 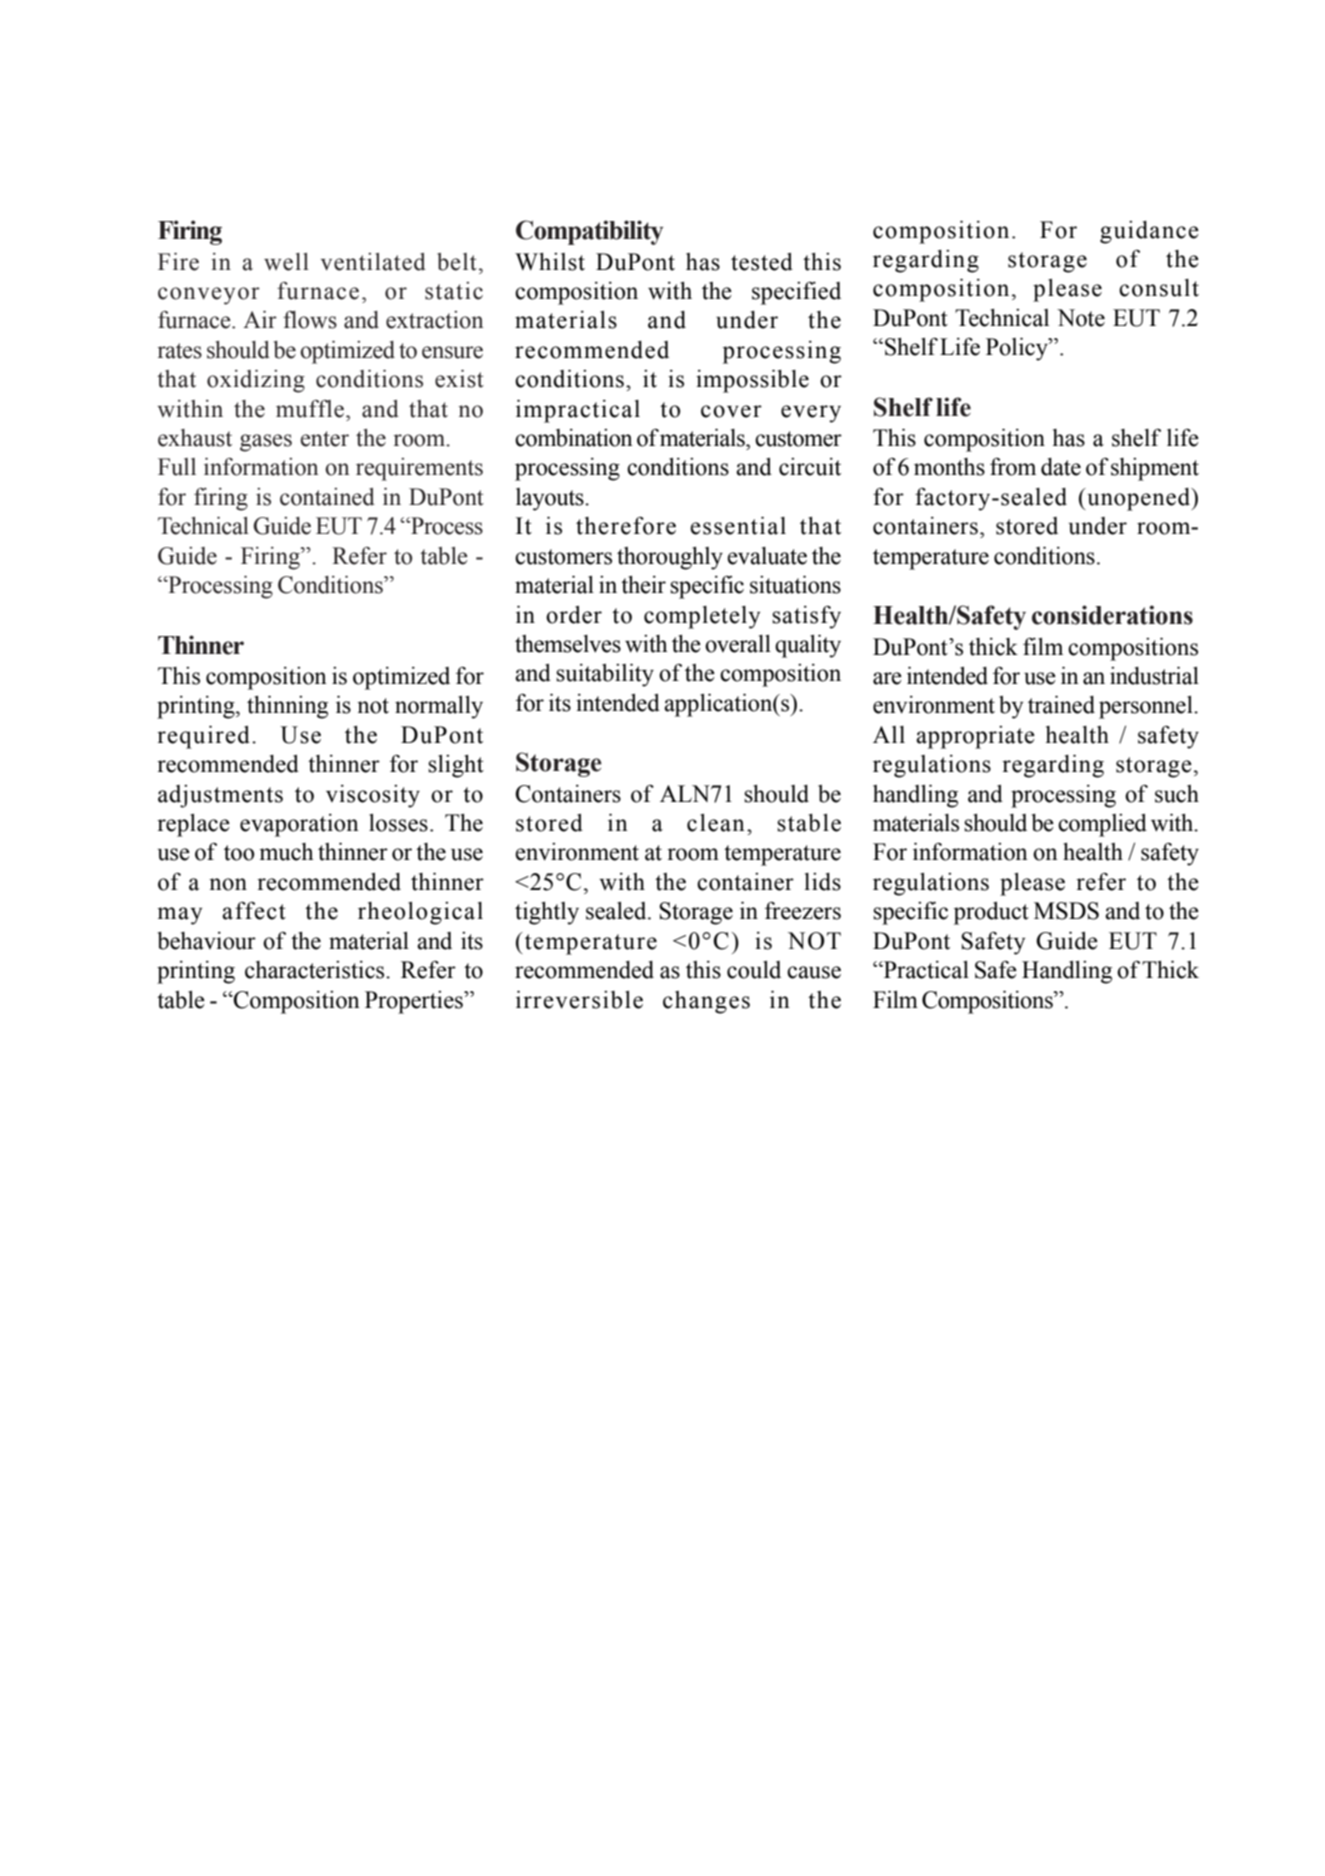 What do you see at coordinates (706, 1002) in the screenshot?
I see `changes` at bounding box center [706, 1002].
